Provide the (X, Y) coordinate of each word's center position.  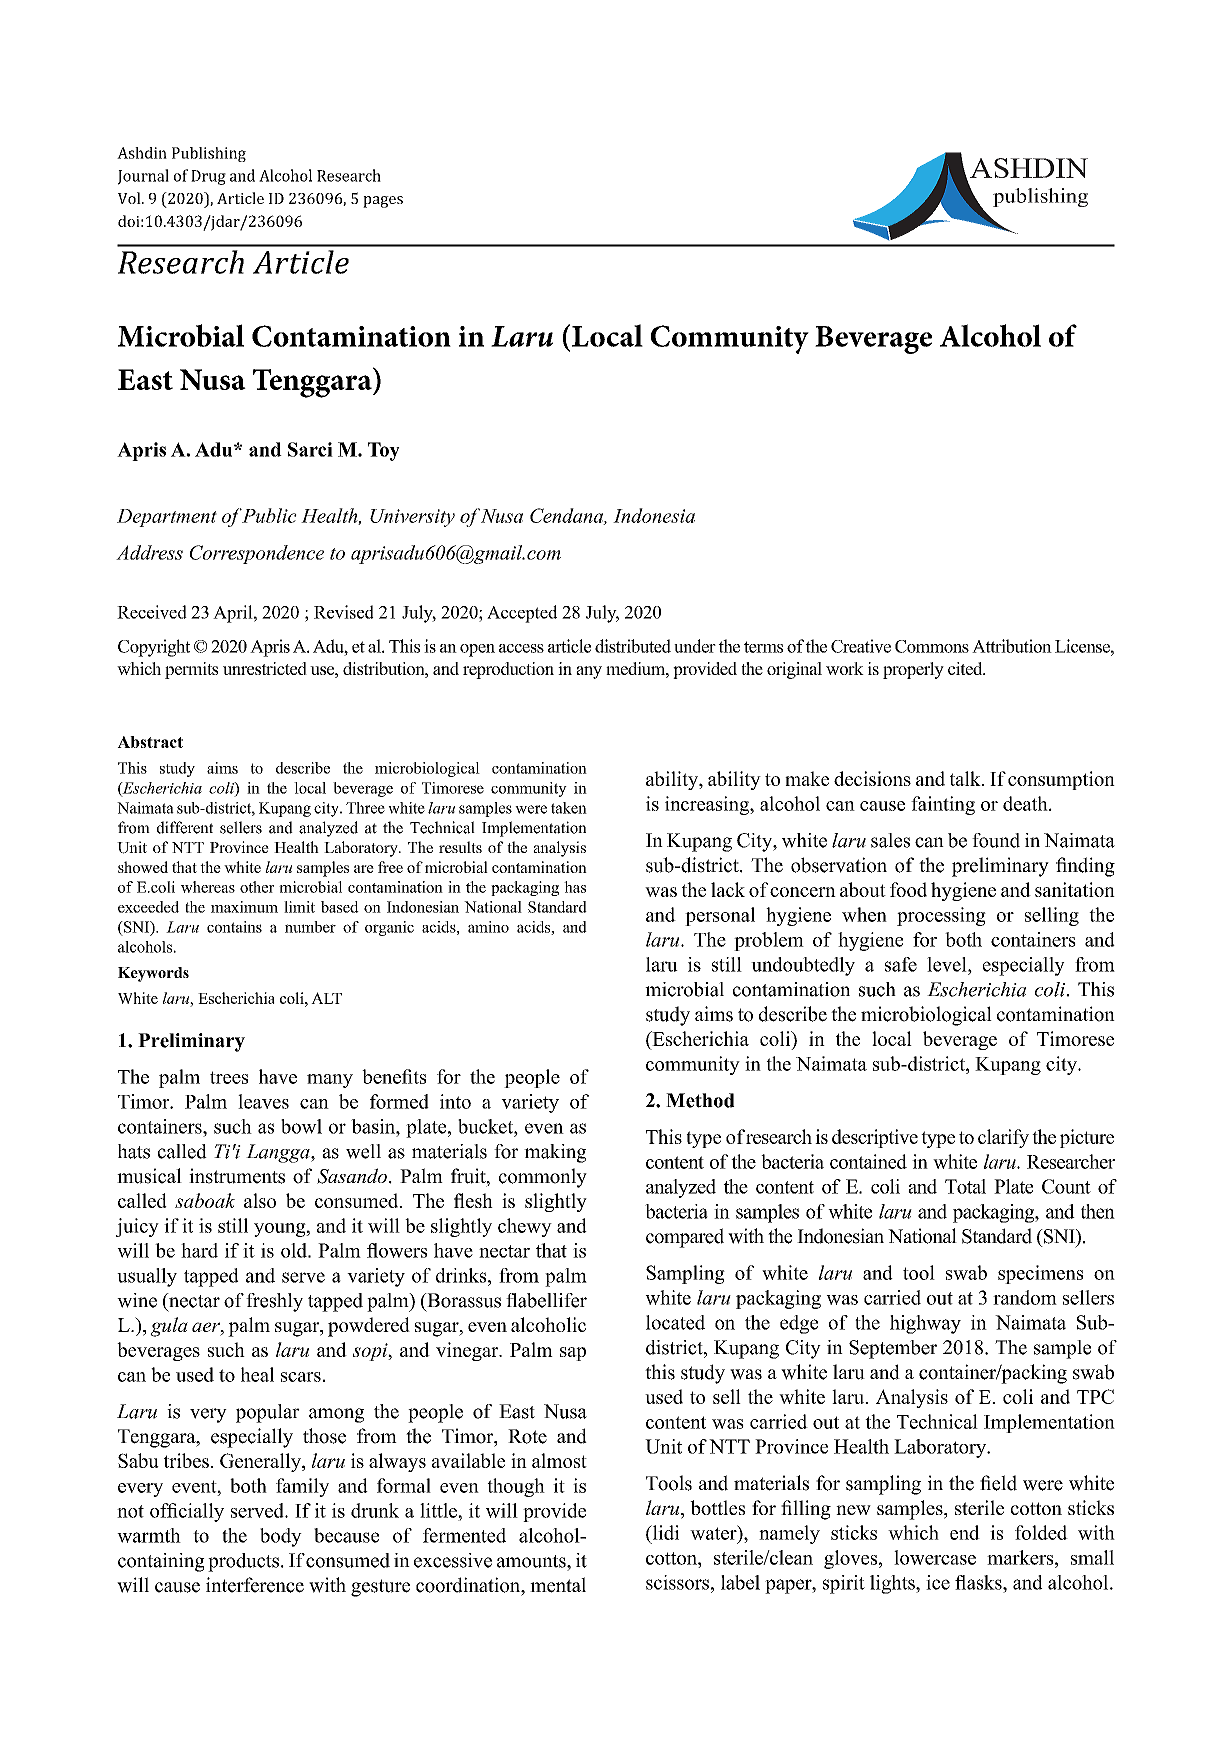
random (1025, 1297)
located (675, 1322)
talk (966, 778)
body (281, 1537)
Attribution (1012, 646)
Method (700, 1100)
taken (569, 808)
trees (229, 1077)
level (948, 964)
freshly (274, 1302)
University (412, 518)
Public (269, 515)
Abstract (150, 742)
